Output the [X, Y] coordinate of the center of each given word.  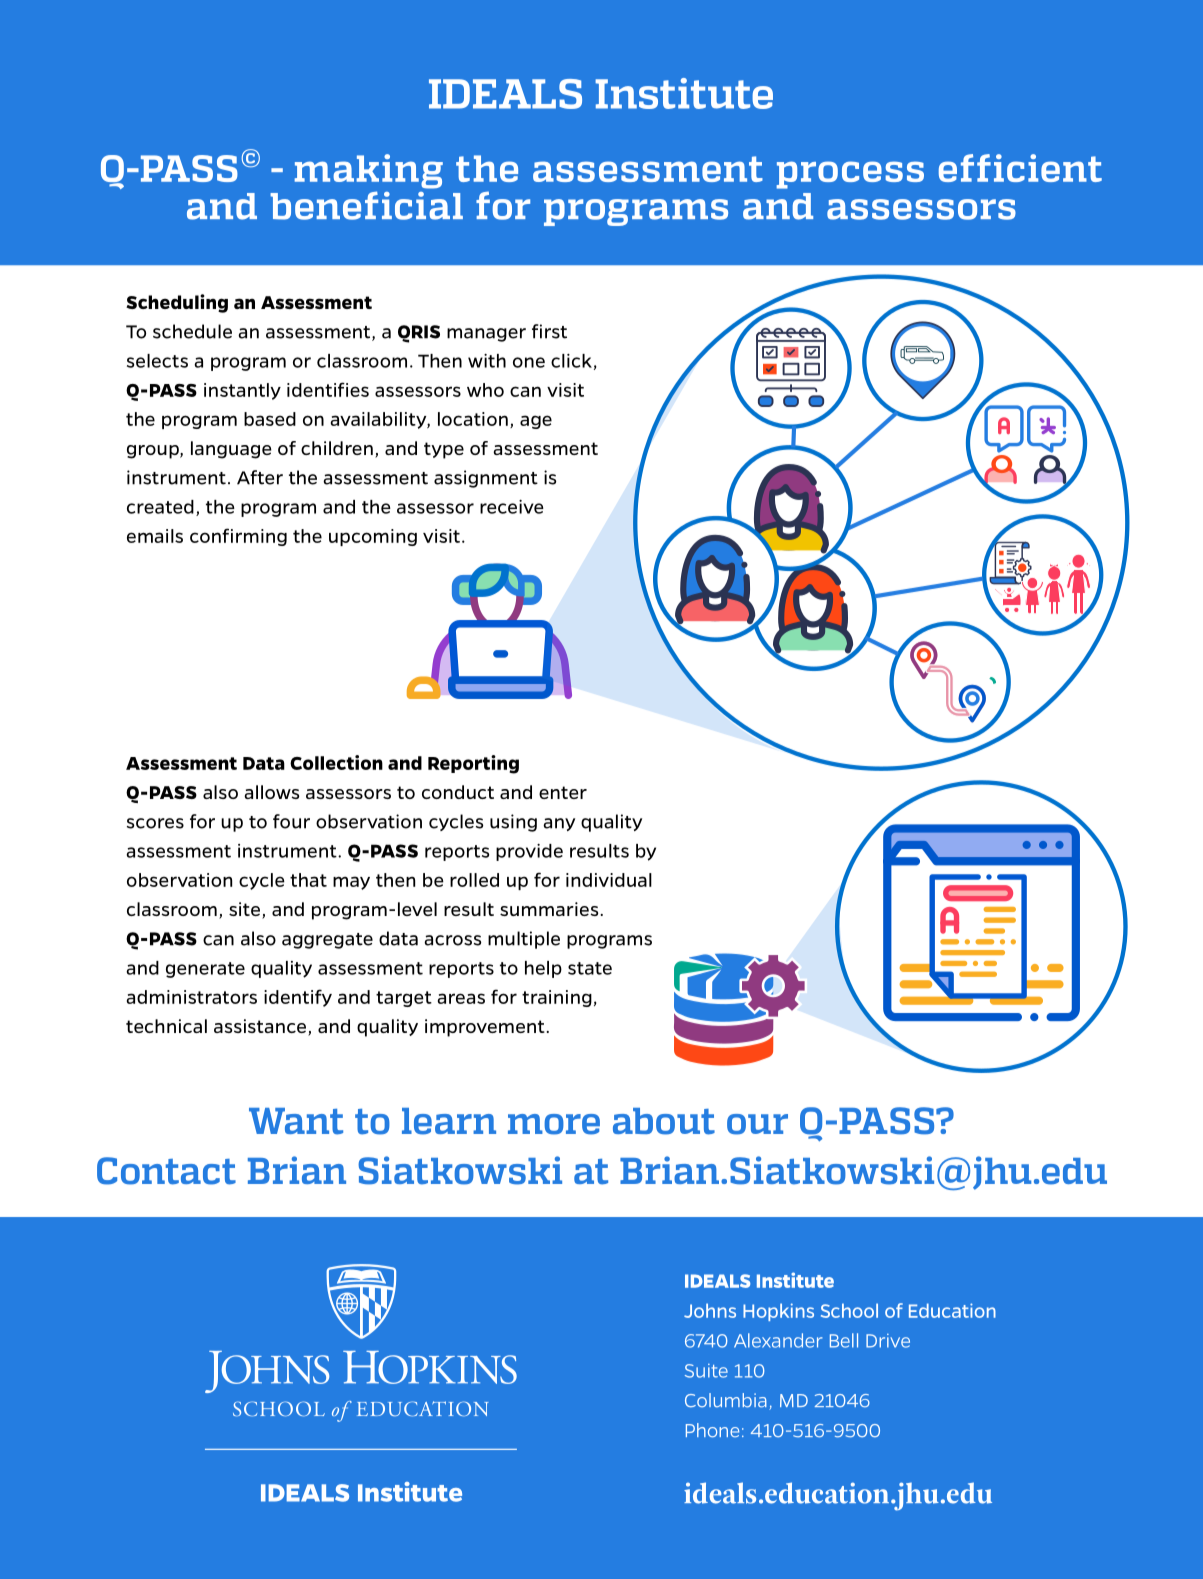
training [557, 998]
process [850, 175]
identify [298, 998]
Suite [706, 1371]
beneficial [366, 205]
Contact [166, 1171]
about [664, 1121]
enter [563, 792]
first [549, 331]
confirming [238, 537]
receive [512, 507]
